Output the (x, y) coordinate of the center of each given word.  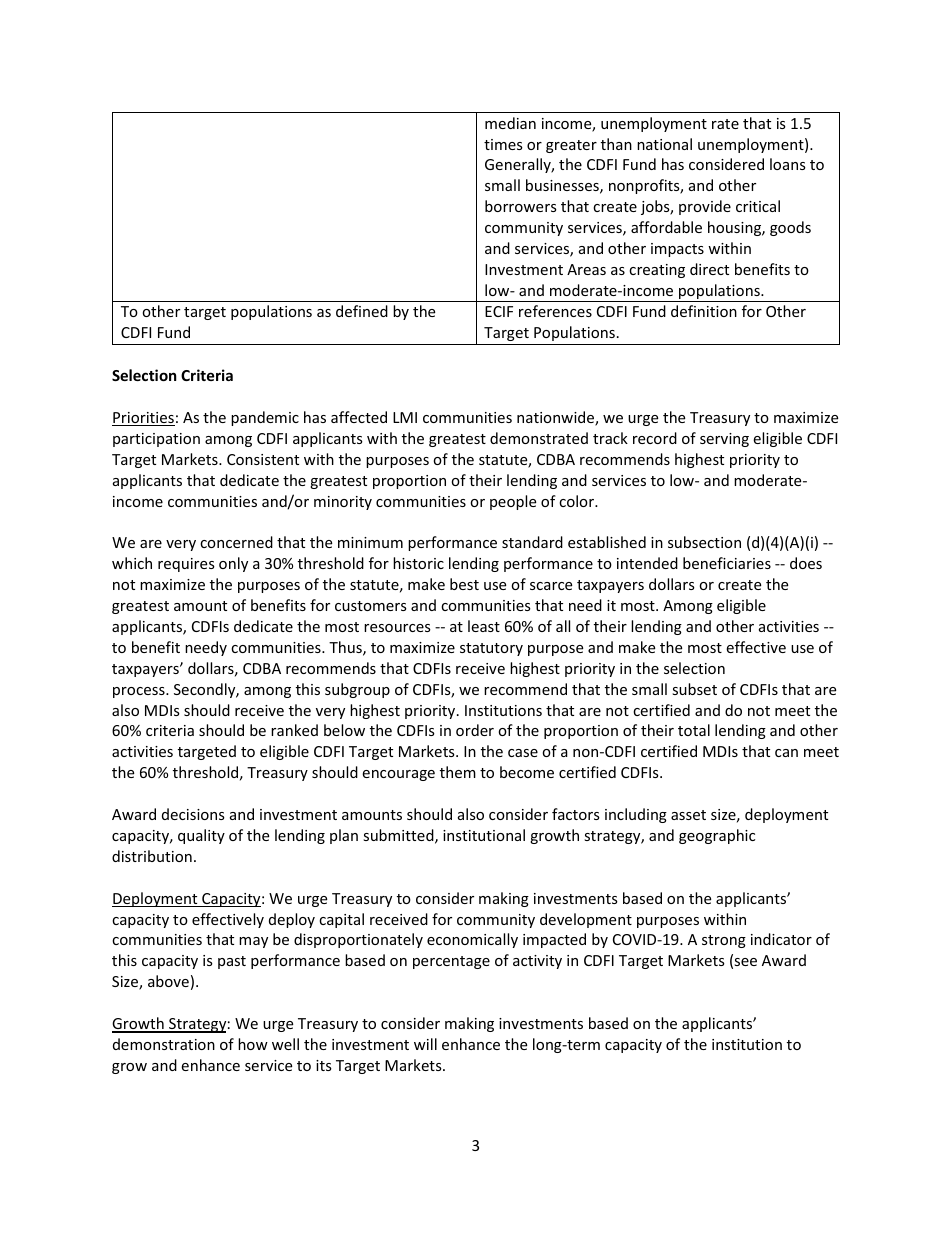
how (253, 1044)
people (513, 502)
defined (362, 311)
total (694, 730)
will (425, 1044)
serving (724, 440)
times (503, 144)
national (664, 144)
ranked (294, 730)
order (475, 730)
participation (156, 440)
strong (724, 941)
